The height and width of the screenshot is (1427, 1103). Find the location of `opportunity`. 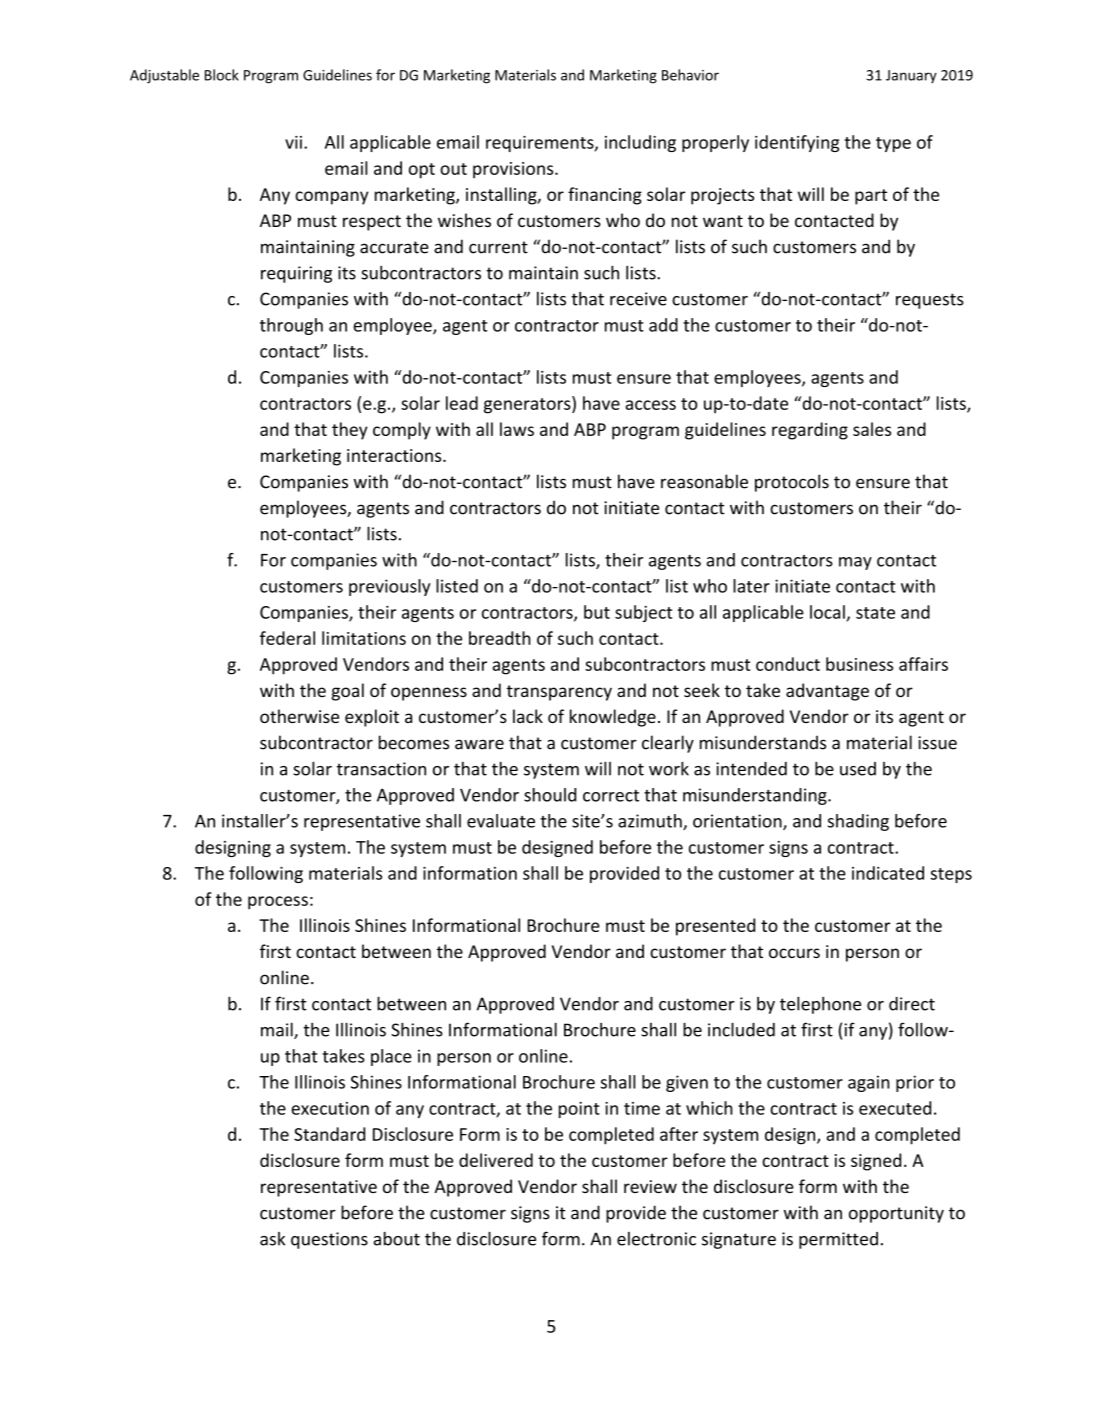

opportunity is located at coordinates (896, 1214).
